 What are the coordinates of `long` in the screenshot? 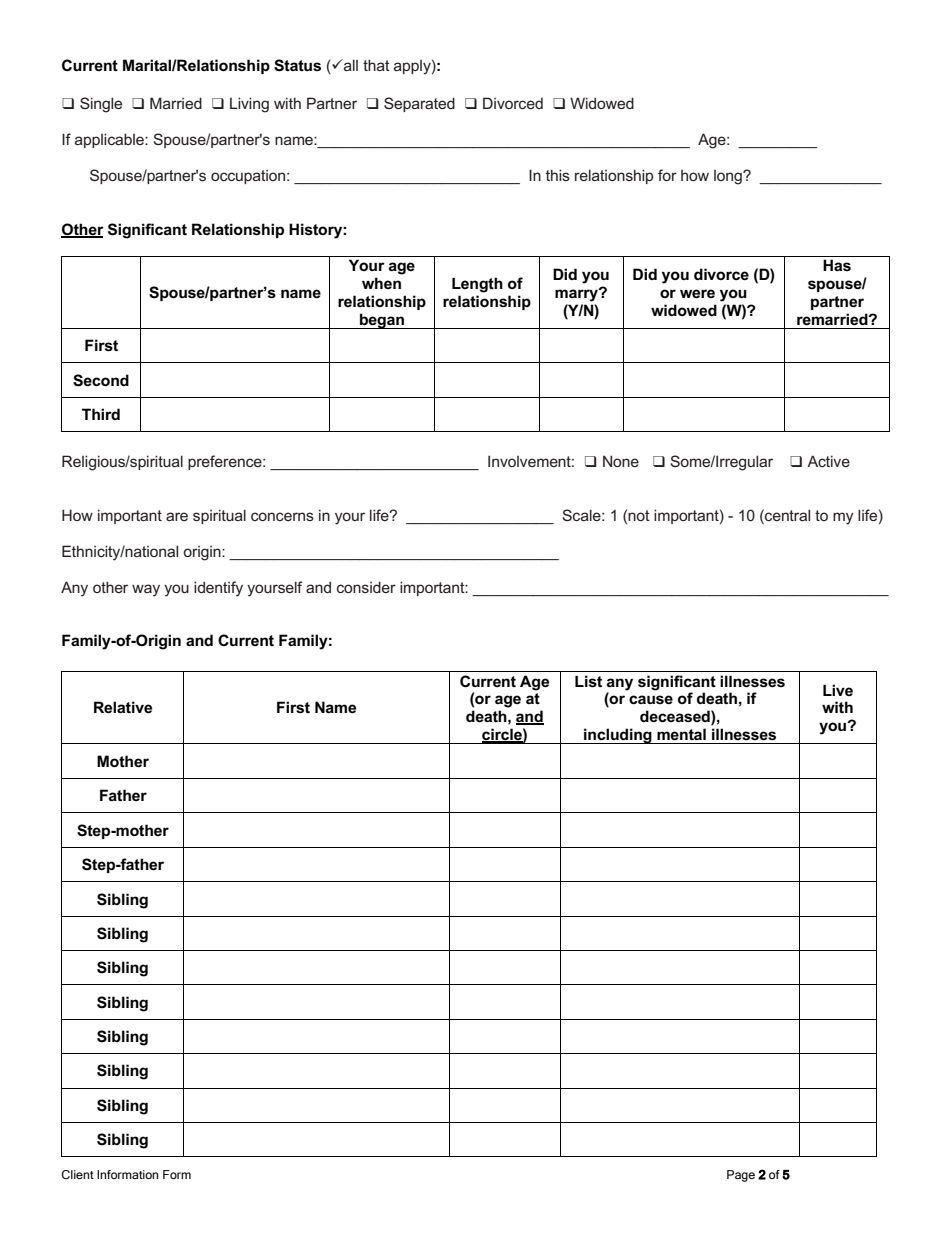 It's located at (729, 177).
